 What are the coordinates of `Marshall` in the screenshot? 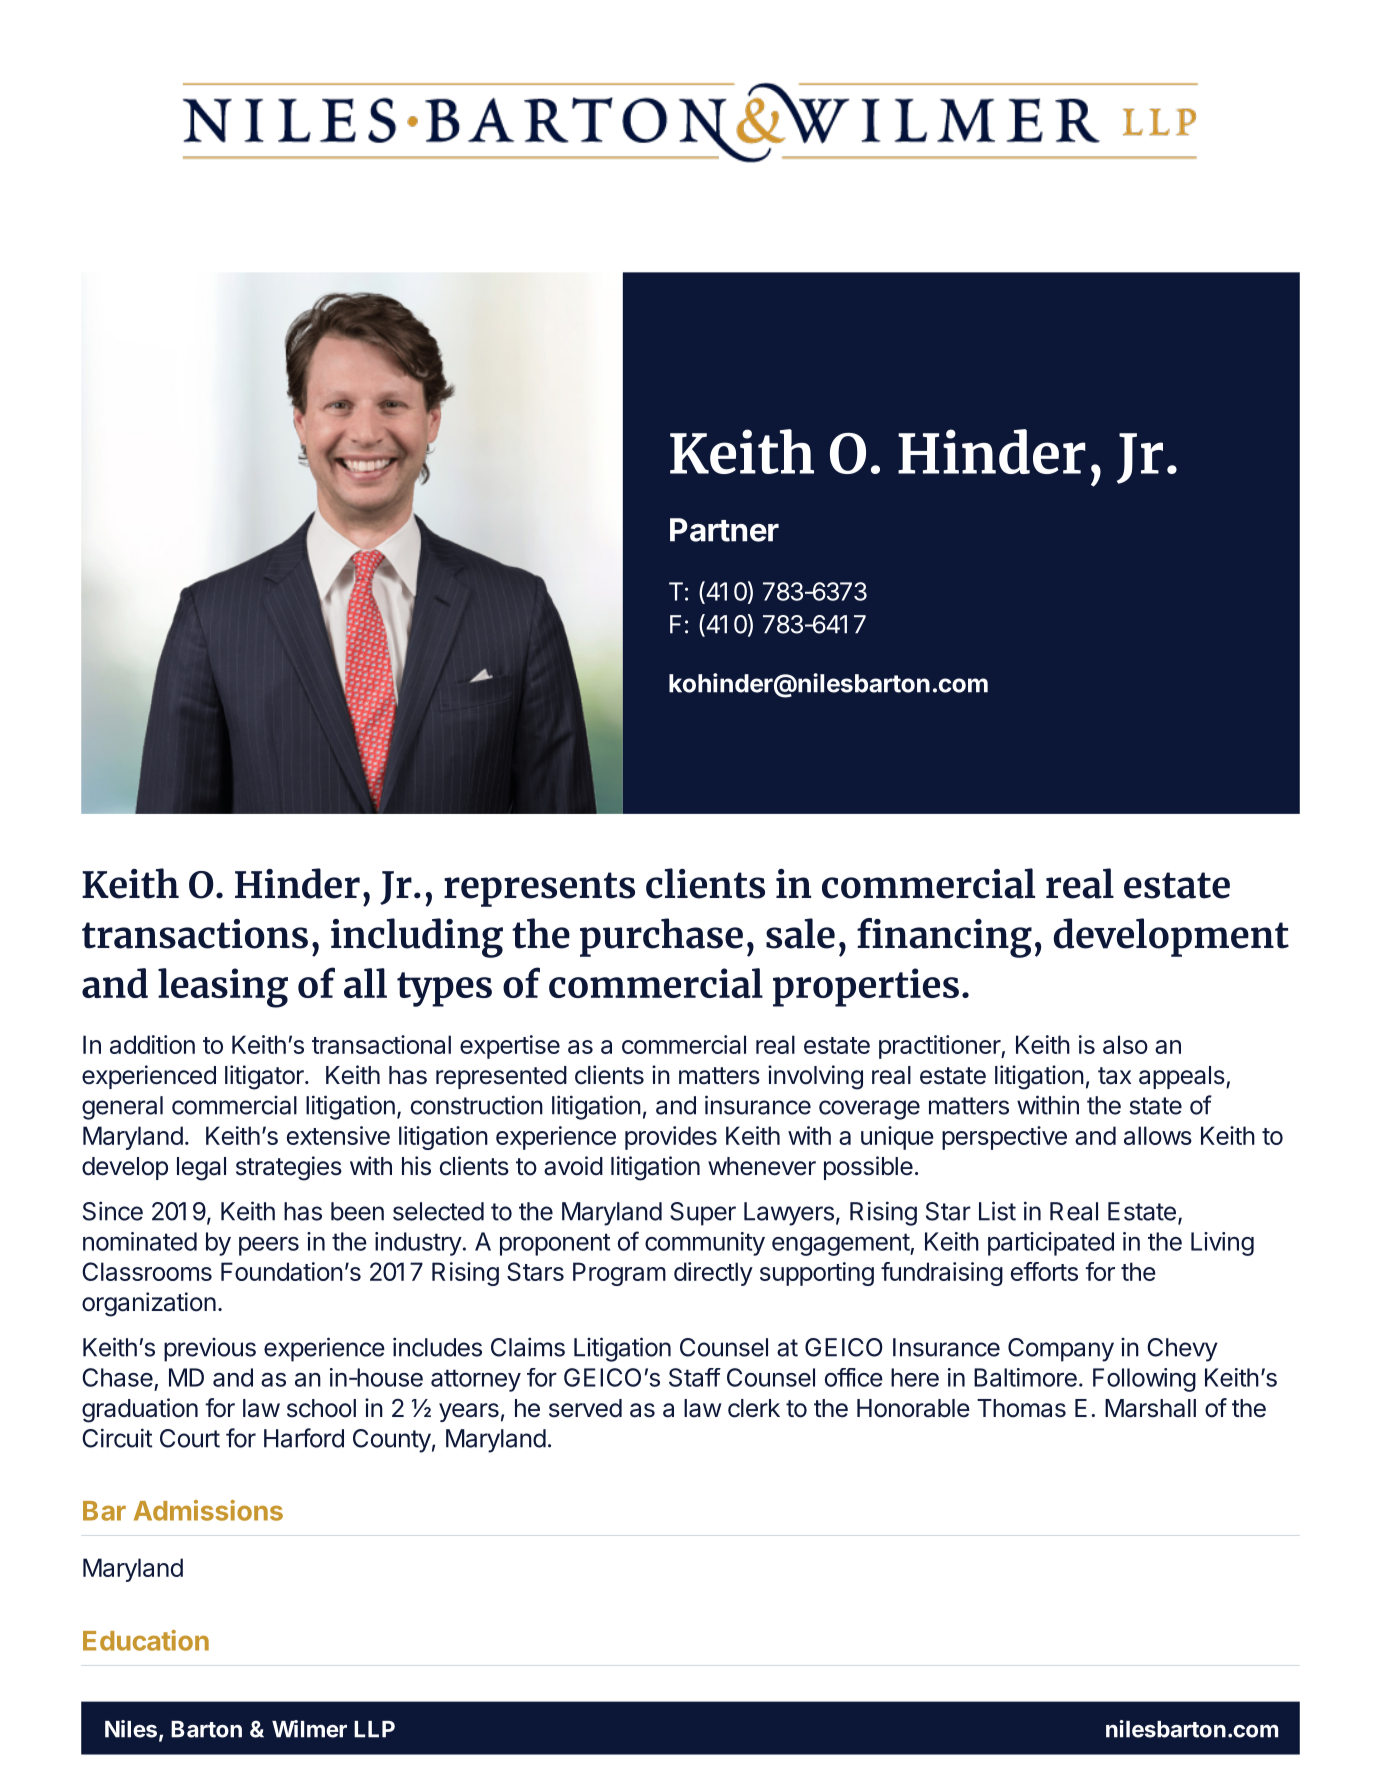 It's located at (1150, 1408).
